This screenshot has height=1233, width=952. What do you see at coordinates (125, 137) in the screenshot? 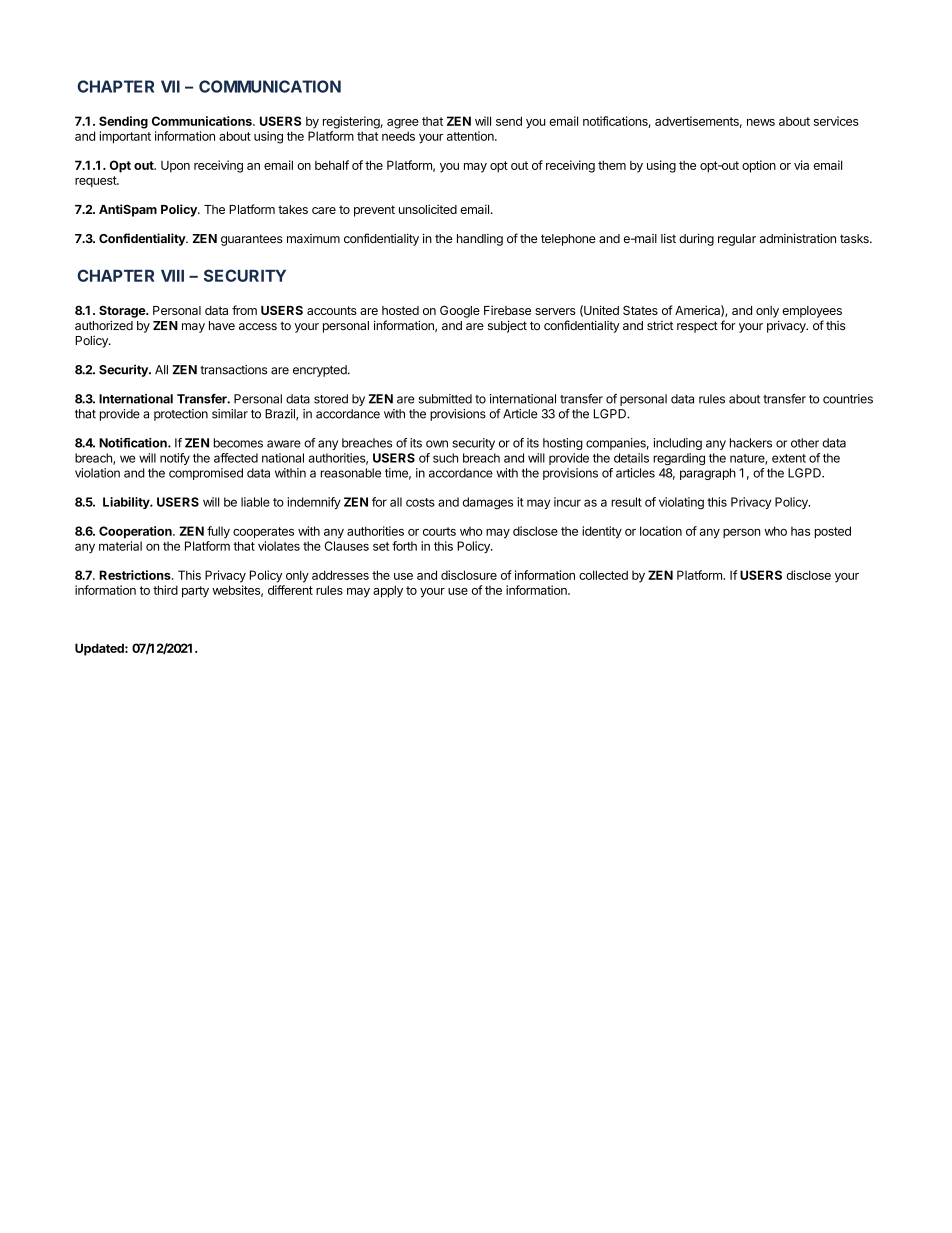
I see `important` at bounding box center [125, 137].
